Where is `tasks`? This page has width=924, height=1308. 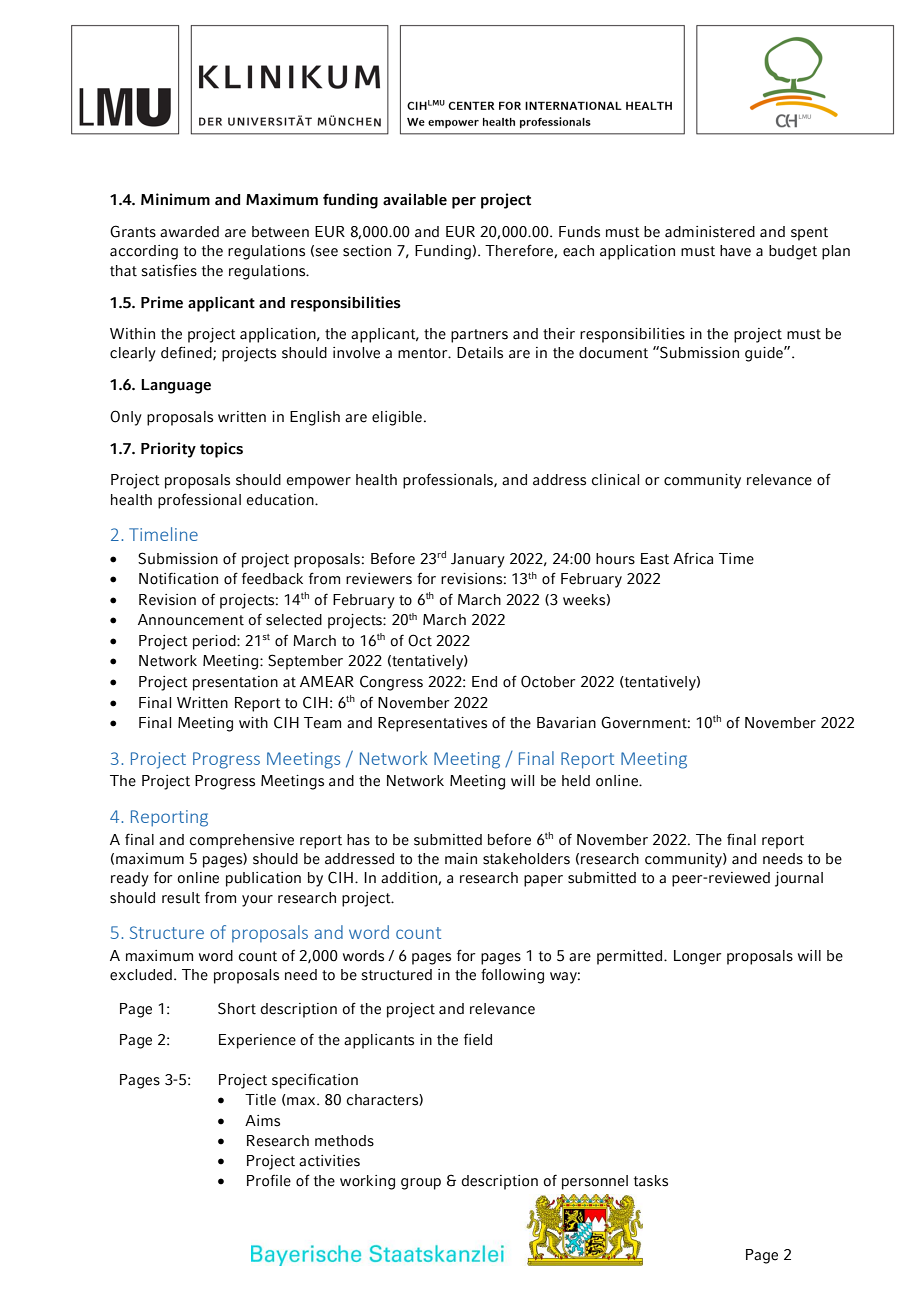 tasks is located at coordinates (651, 1181).
